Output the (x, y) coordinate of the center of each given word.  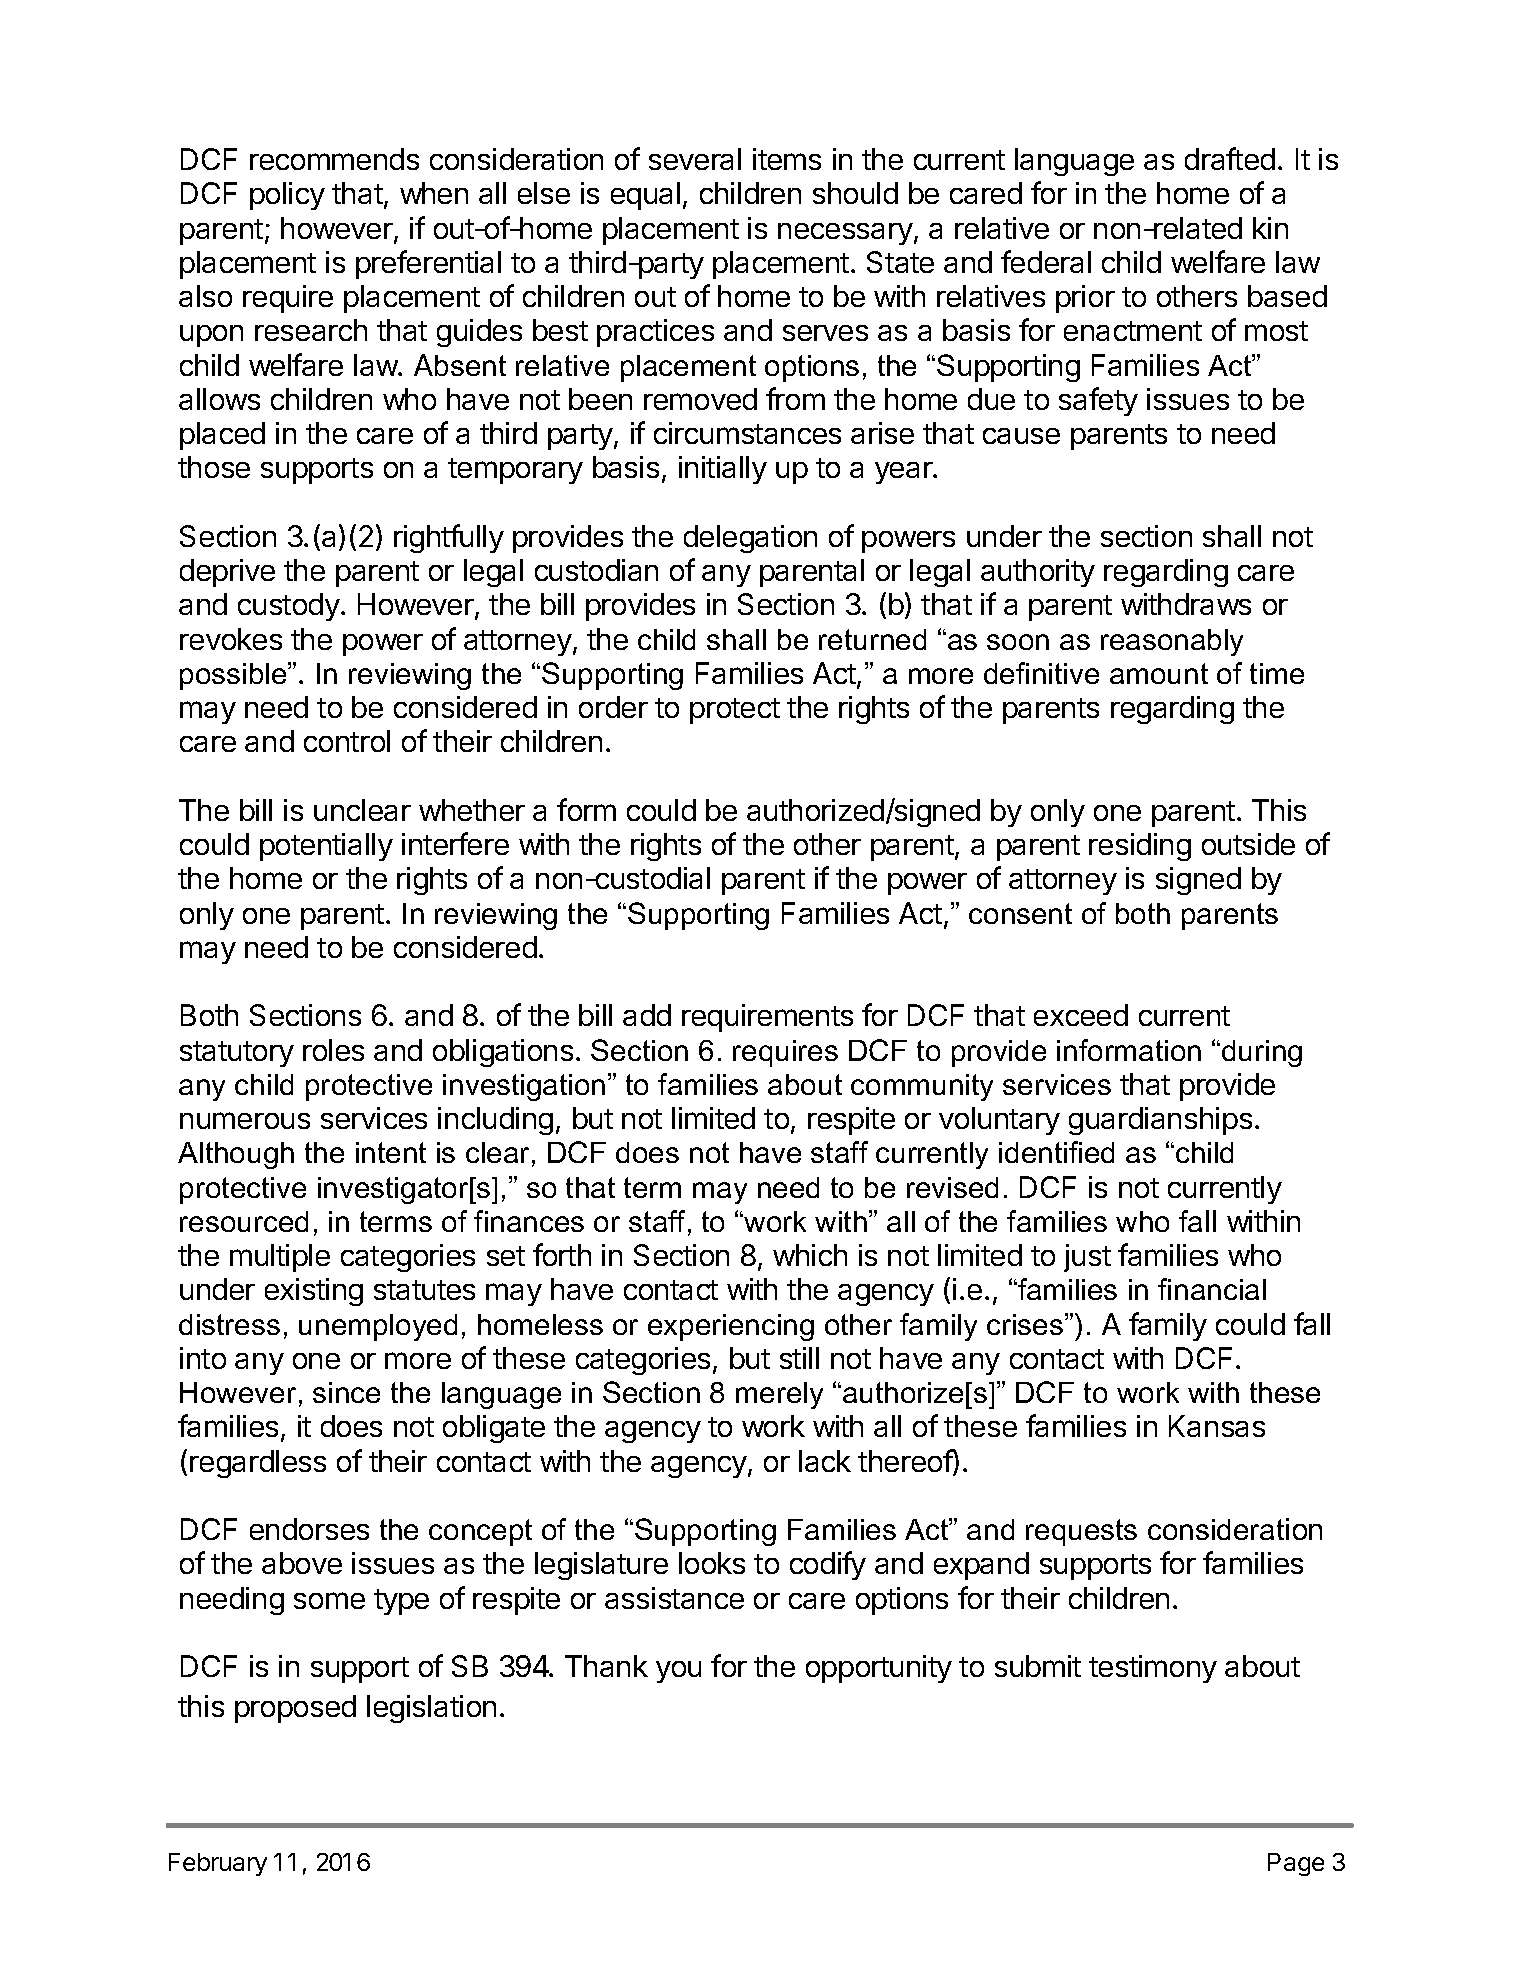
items (787, 159)
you (678, 1672)
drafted (1230, 158)
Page (1296, 1864)
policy (287, 196)
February (218, 1864)
